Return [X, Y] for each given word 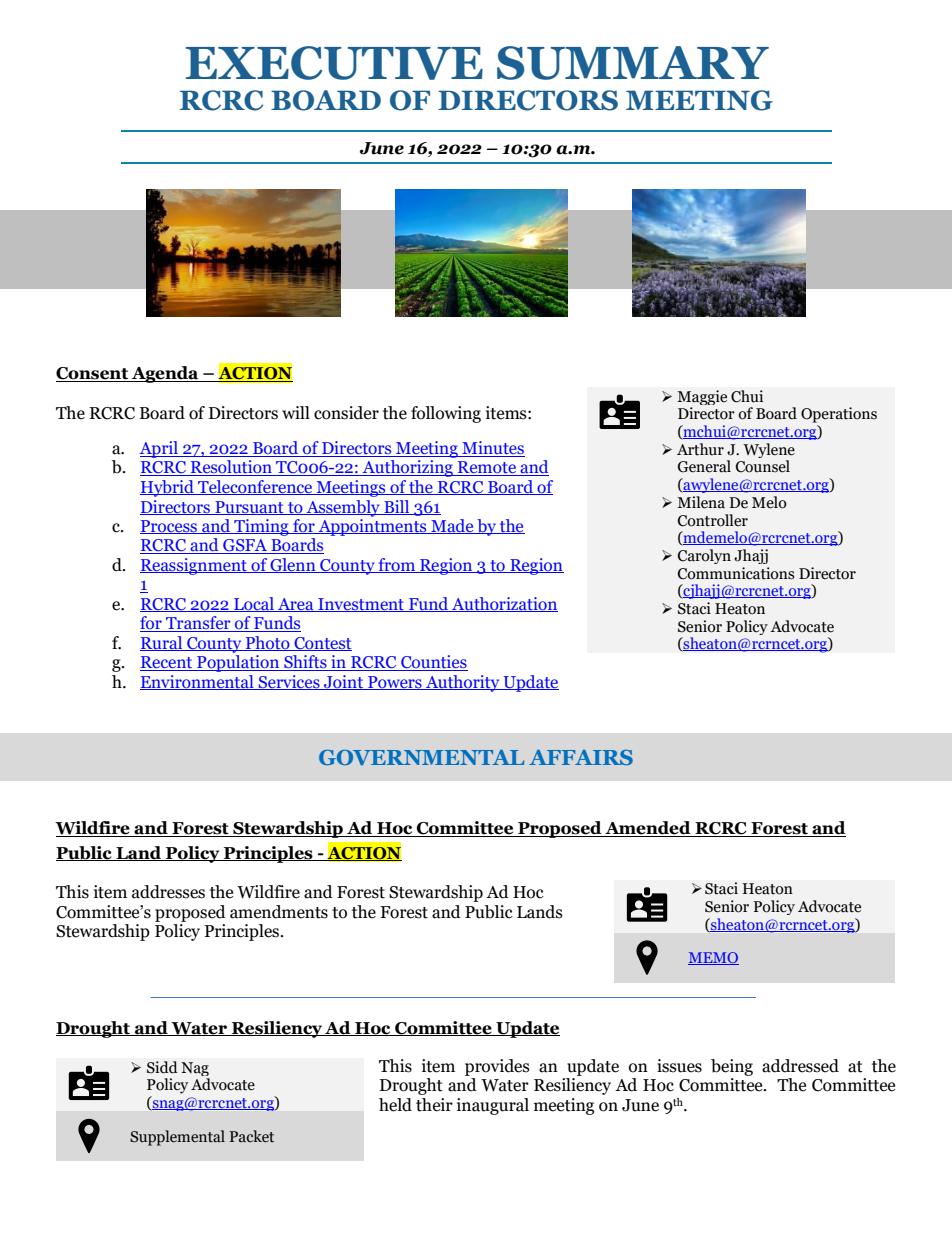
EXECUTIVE [334, 63]
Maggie [702, 399]
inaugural [493, 1106]
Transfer [198, 624]
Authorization [504, 604]
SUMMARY [633, 63]
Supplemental [177, 1138]
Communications [736, 573]
